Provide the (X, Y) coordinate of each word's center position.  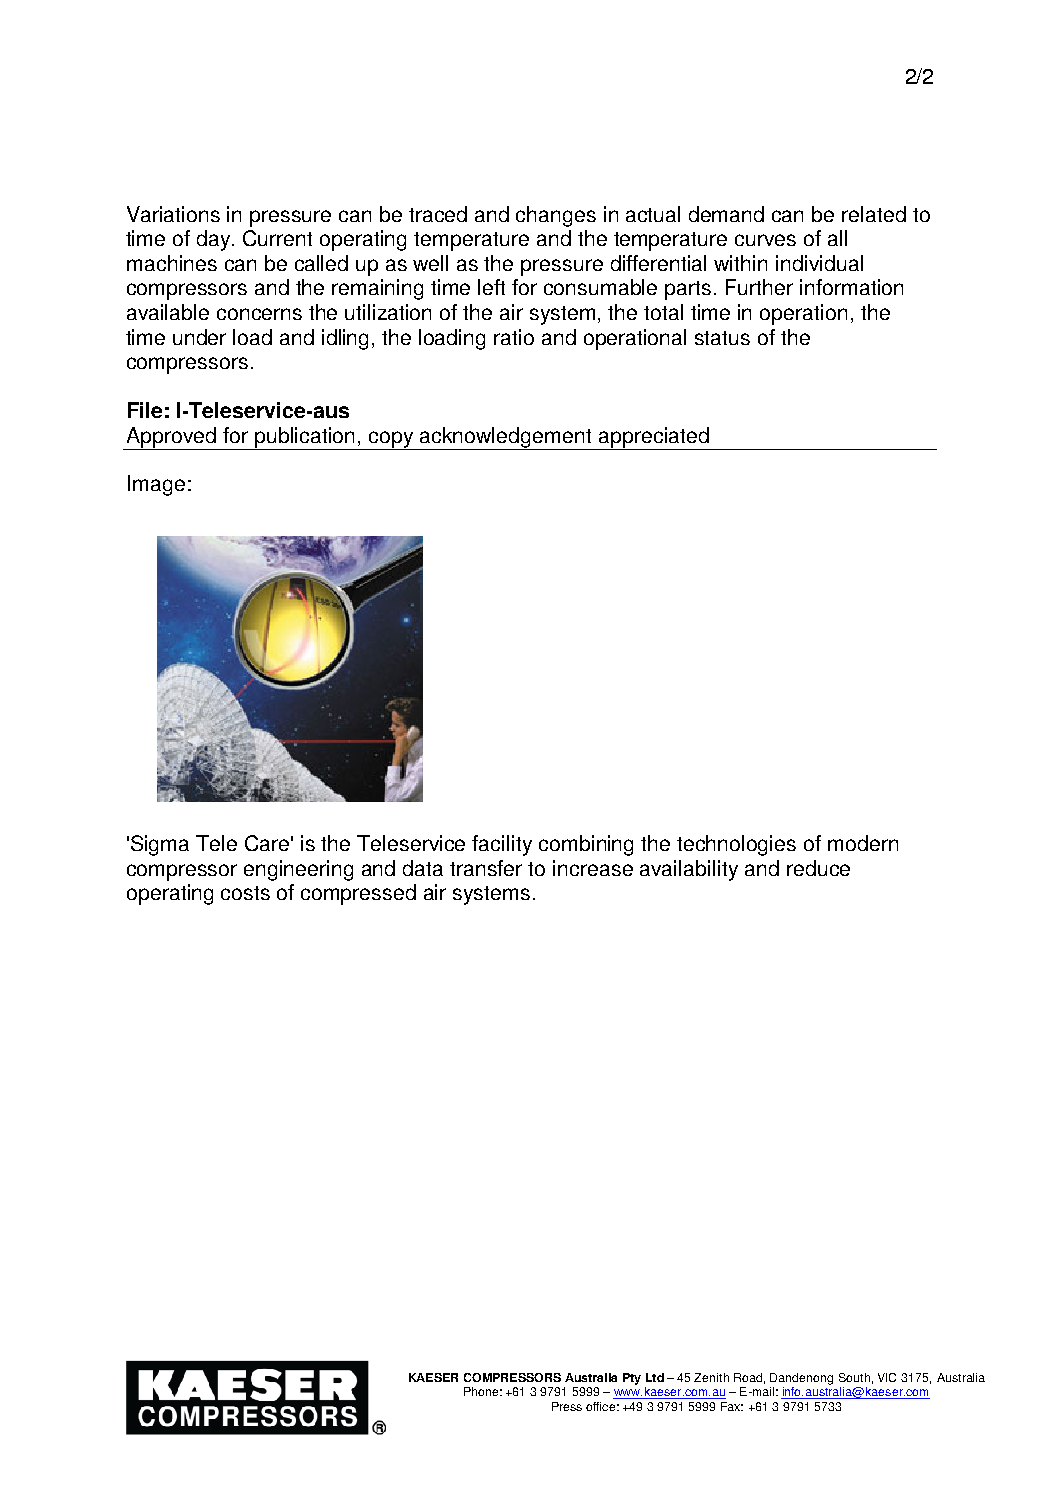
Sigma (160, 845)
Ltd (655, 1377)
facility (502, 845)
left (491, 287)
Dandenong (801, 1379)
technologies (736, 845)
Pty (632, 1379)
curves (765, 240)
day (215, 240)
